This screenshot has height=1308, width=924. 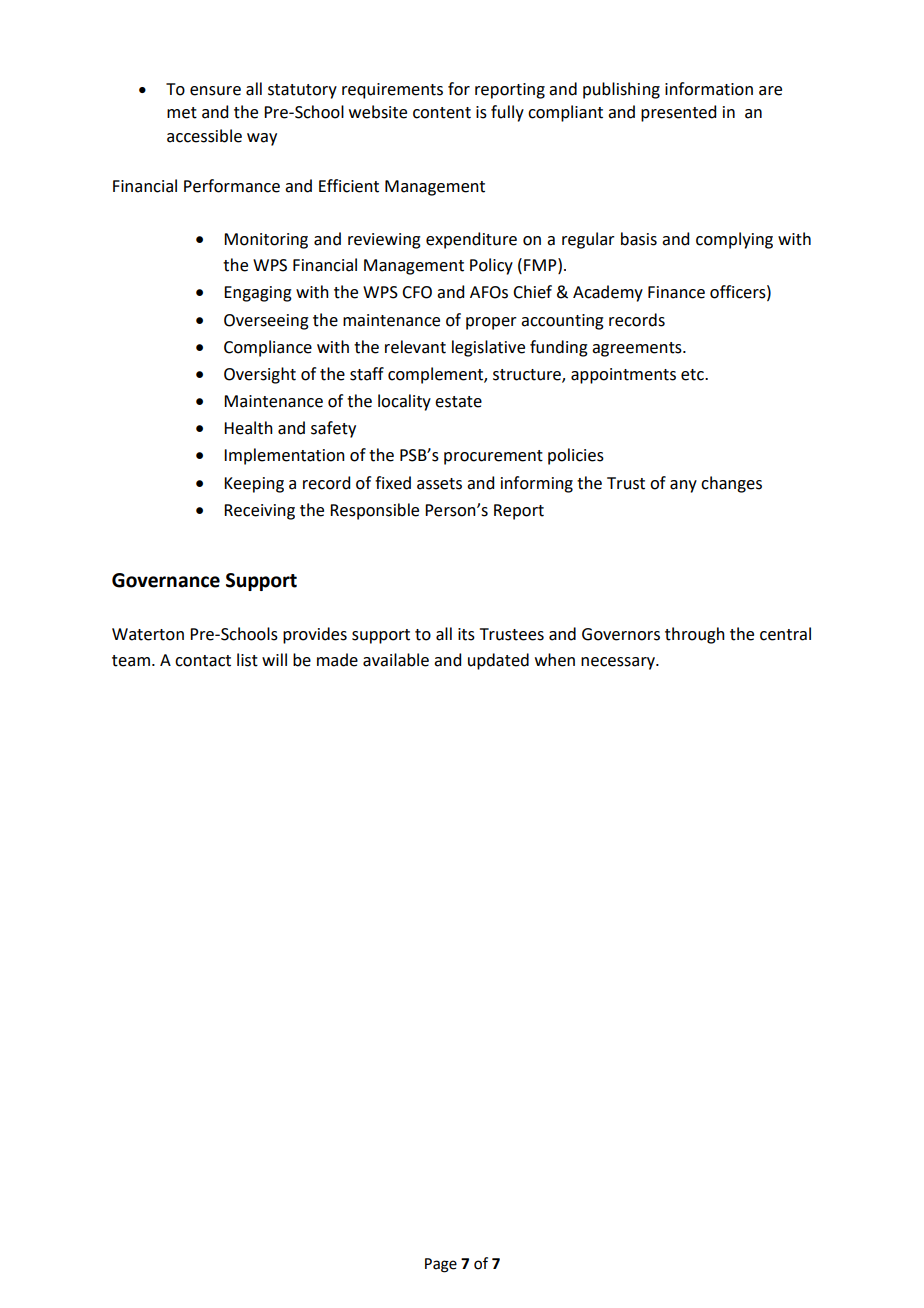 I want to click on content, so click(x=442, y=113).
